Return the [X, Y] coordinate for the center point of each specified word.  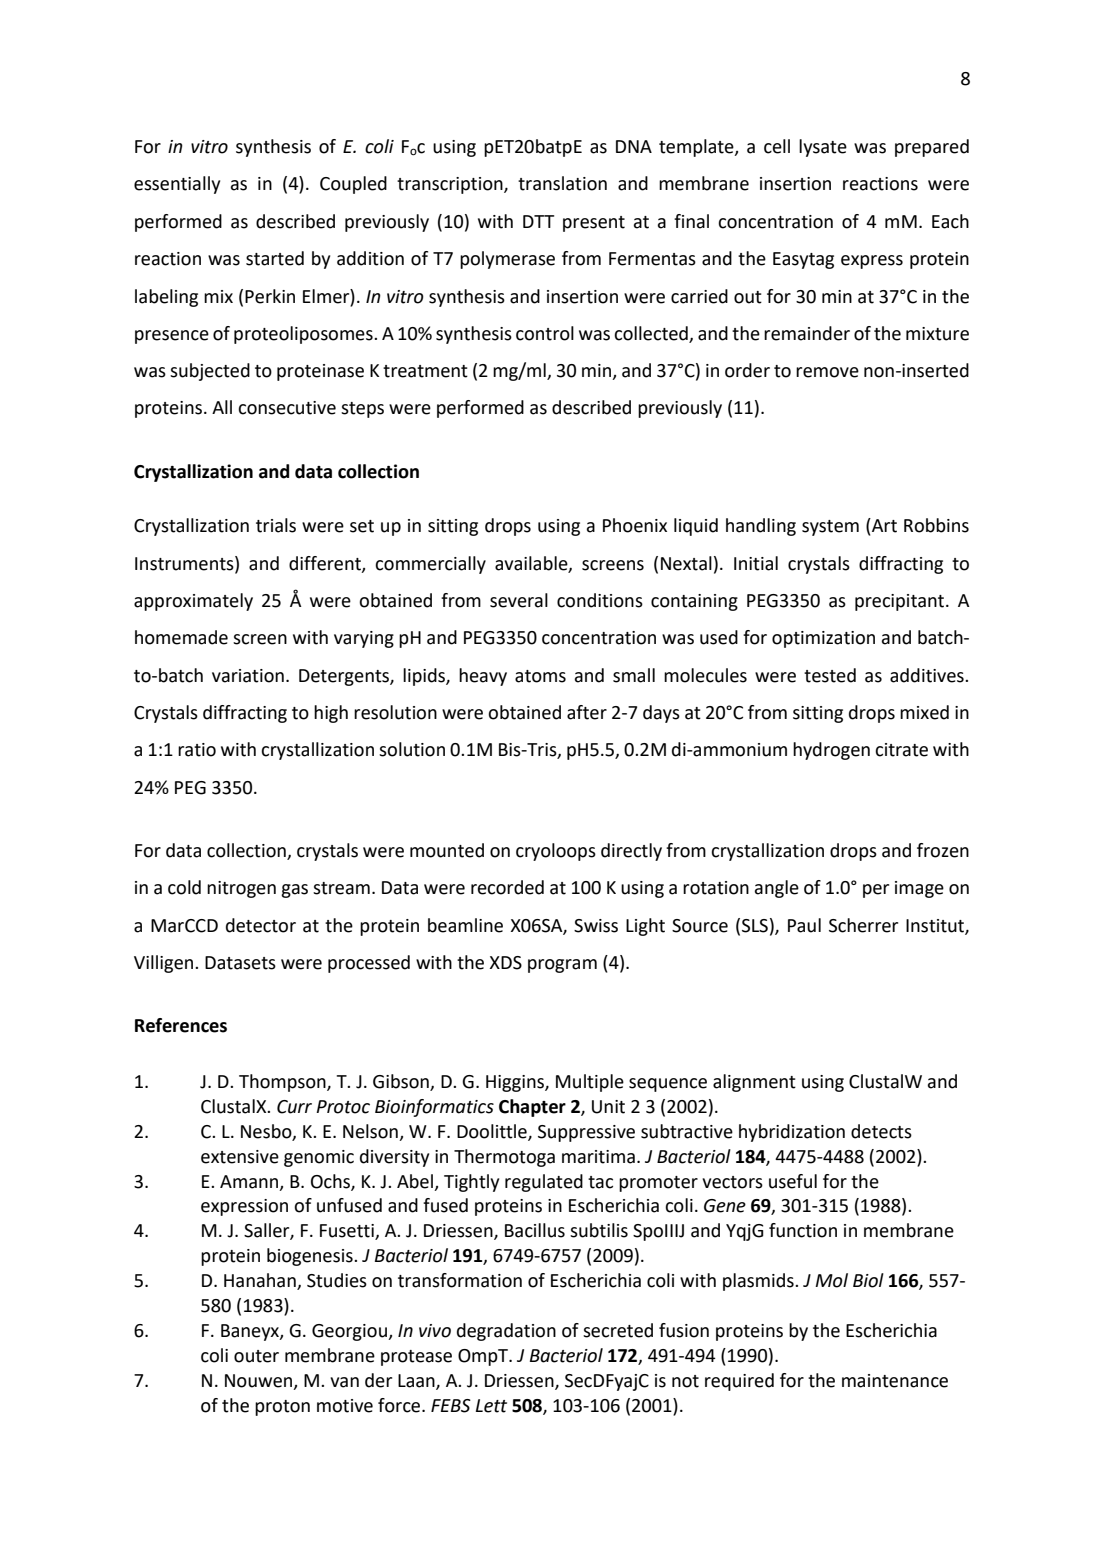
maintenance [895, 1381]
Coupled [353, 185]
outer [256, 1356]
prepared [932, 148]
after [587, 712]
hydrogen [831, 751]
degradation [506, 1332]
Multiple [590, 1083]
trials [276, 525]
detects [881, 1131]
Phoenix [635, 525]
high [331, 714]
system [830, 528]
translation [562, 183]
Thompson [283, 1083]
